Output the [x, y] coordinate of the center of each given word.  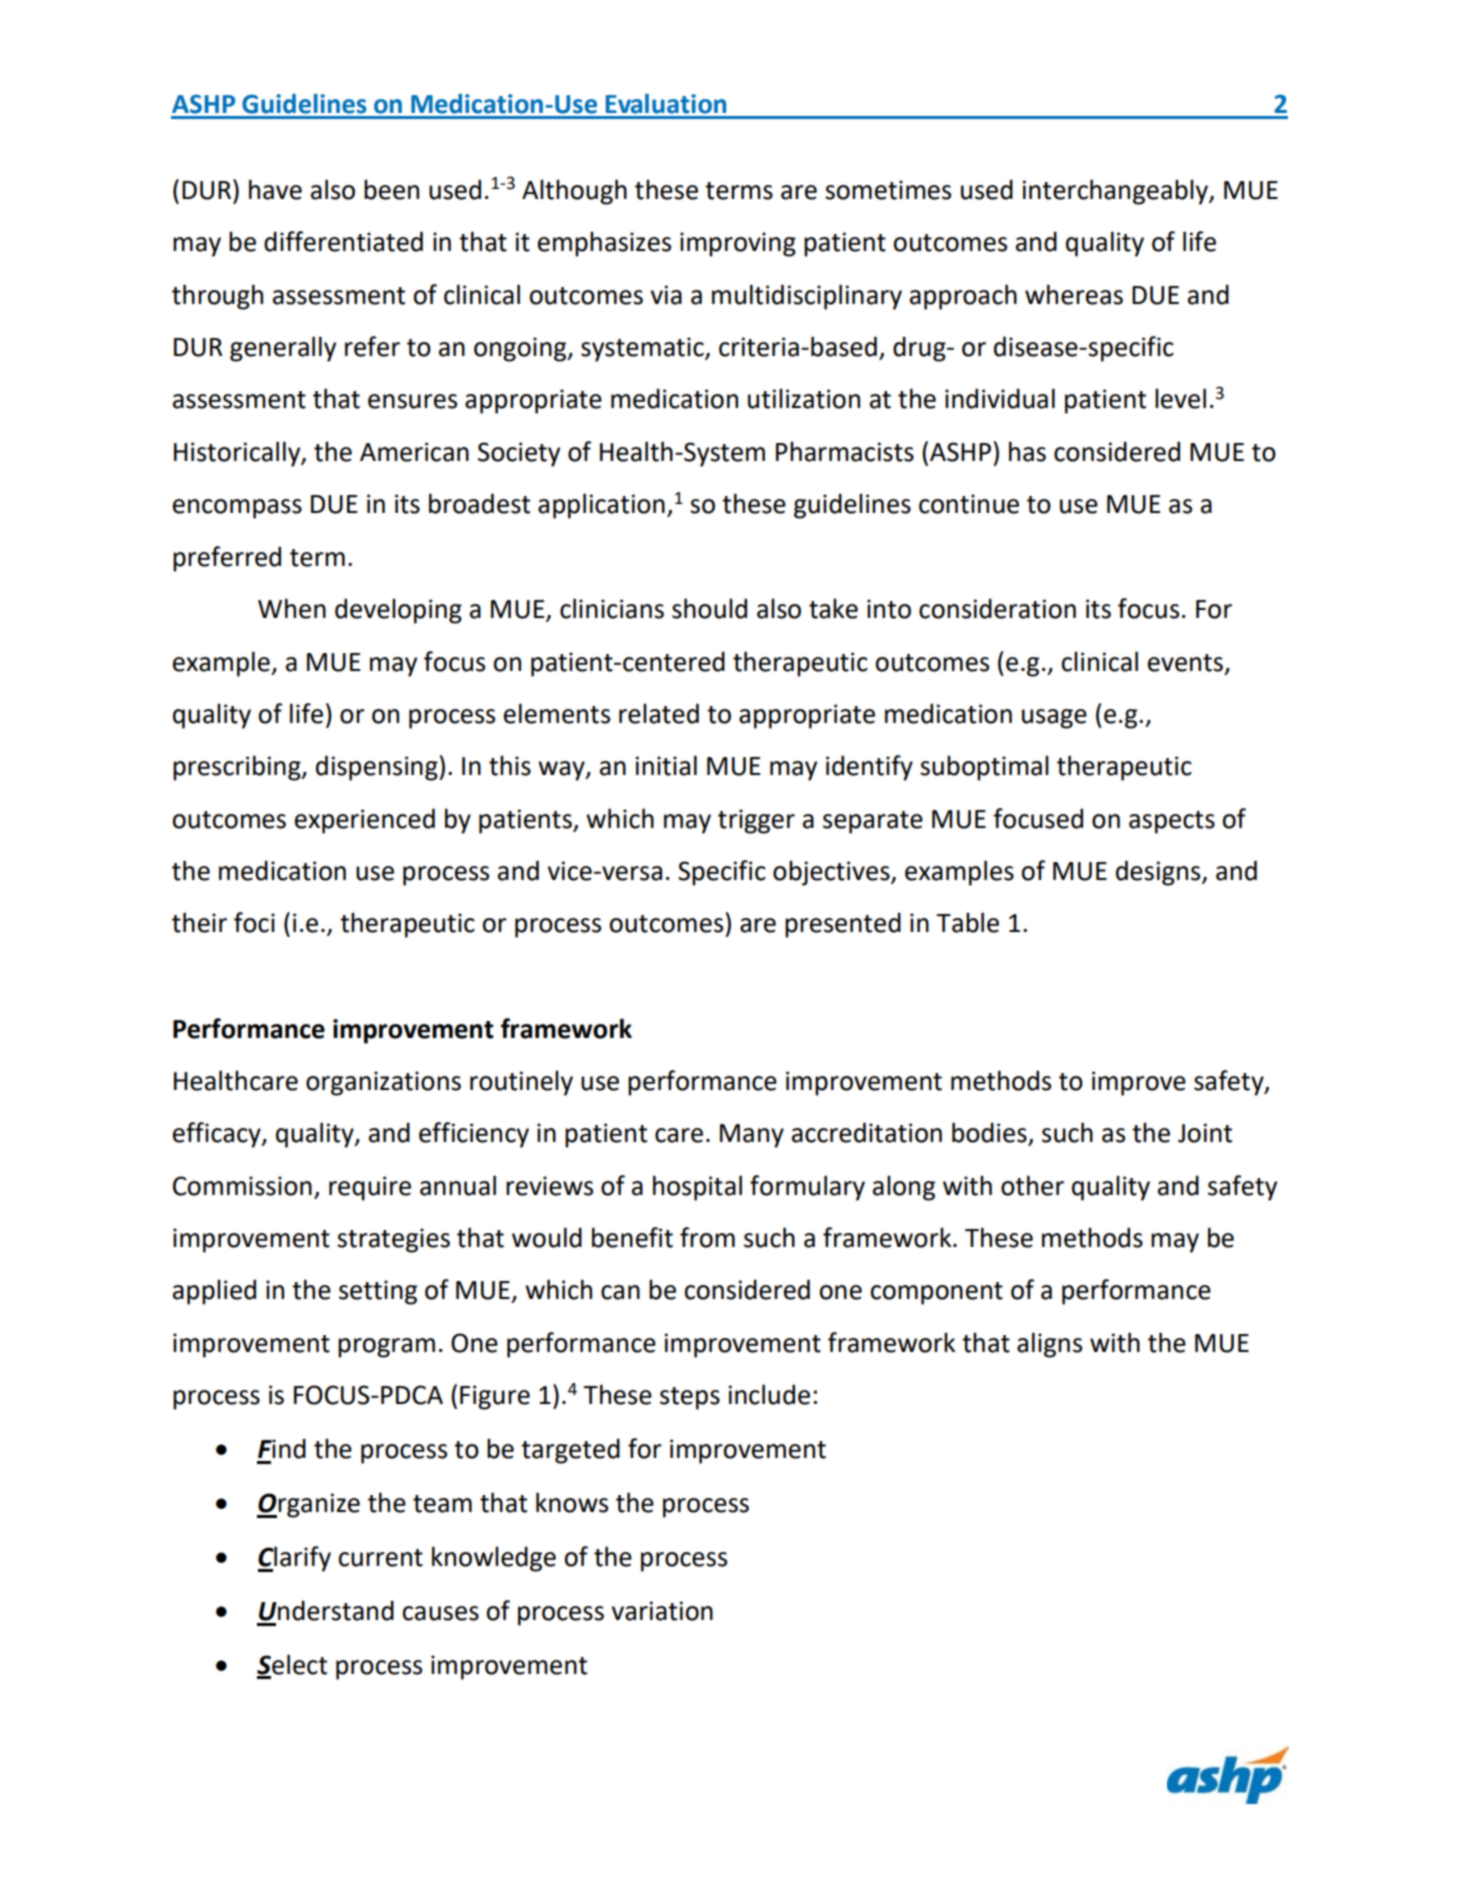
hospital [697, 1188]
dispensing [378, 768]
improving [738, 244]
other [1032, 1185]
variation [662, 1611]
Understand [326, 1610]
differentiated [343, 241]
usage [1054, 719]
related [659, 713]
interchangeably [1116, 192]
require [370, 1188]
